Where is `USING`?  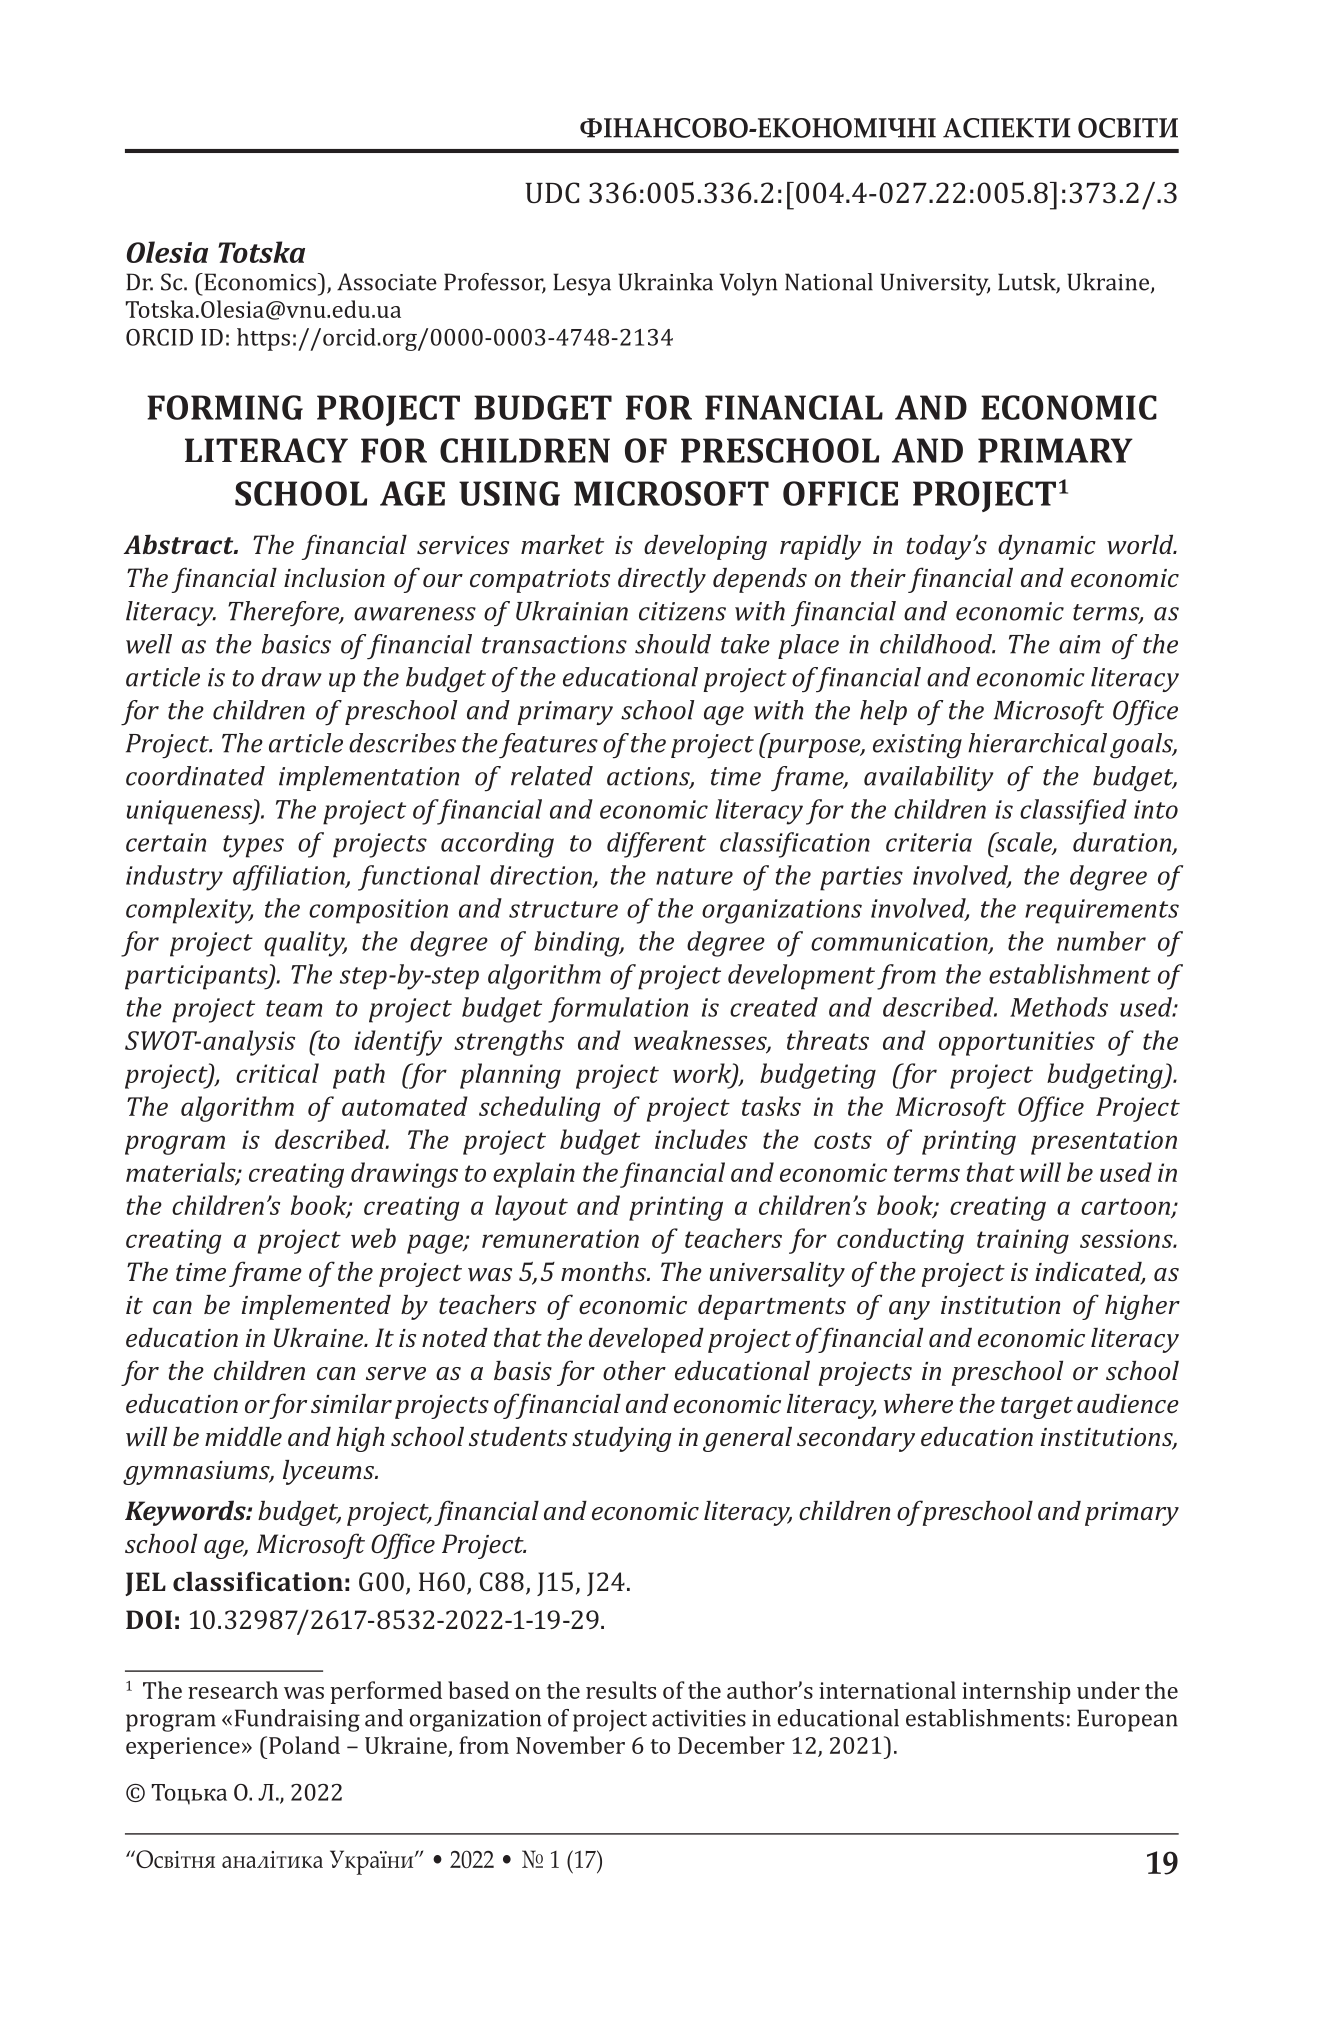 USING is located at coordinates (509, 493).
